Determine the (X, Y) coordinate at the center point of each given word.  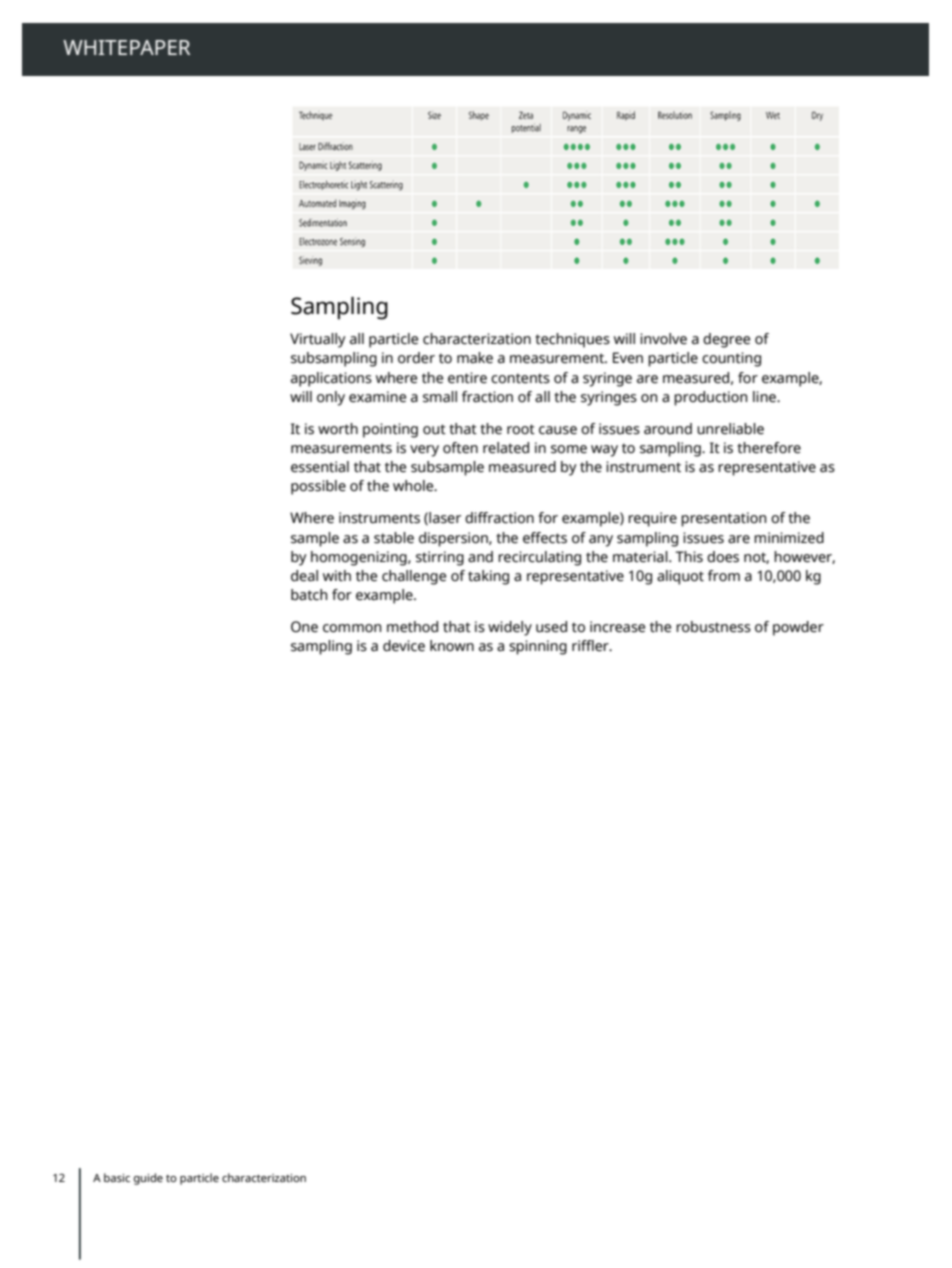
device (404, 646)
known (452, 645)
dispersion (454, 539)
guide (148, 1179)
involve (663, 339)
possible (318, 487)
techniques (572, 340)
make (475, 358)
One (304, 627)
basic (117, 1177)
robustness (713, 627)
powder (798, 628)
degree (726, 340)
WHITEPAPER (126, 47)
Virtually (318, 340)
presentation (724, 519)
